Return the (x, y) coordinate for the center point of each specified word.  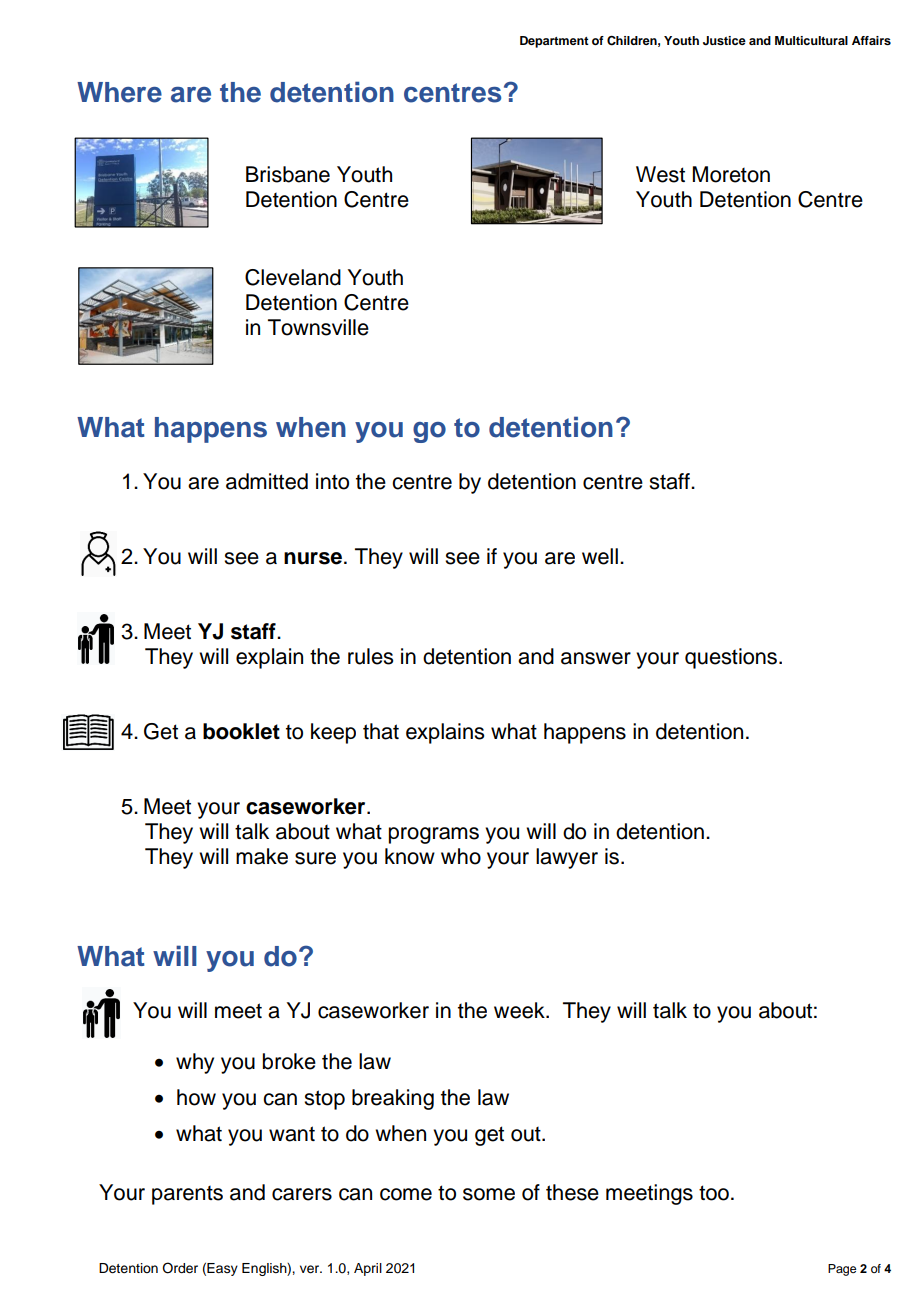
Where (119, 92)
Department (554, 42)
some (489, 1194)
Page (842, 1270)
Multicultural (811, 40)
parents (187, 1195)
